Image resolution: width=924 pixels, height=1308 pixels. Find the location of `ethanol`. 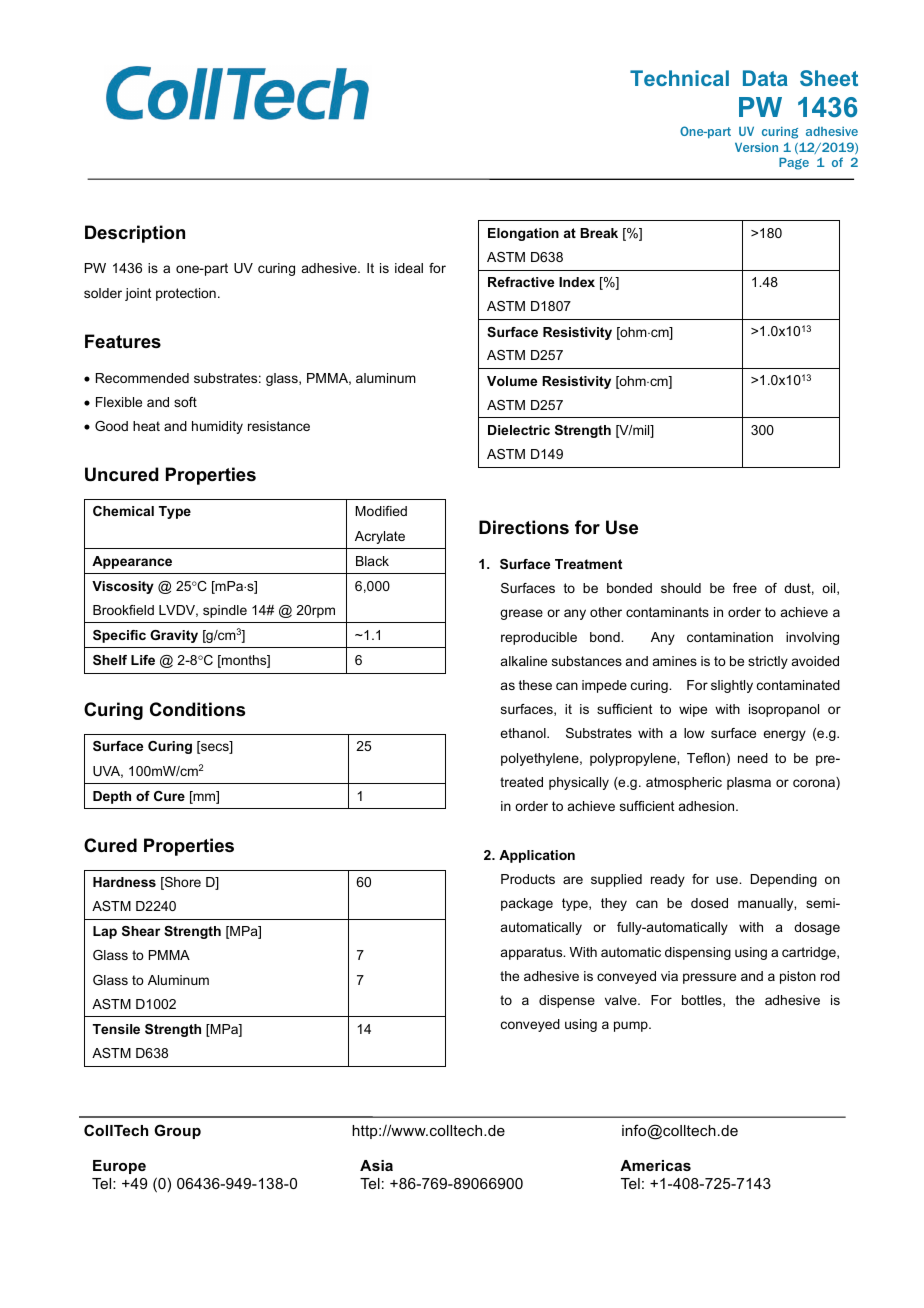

ethanol is located at coordinates (524, 733).
